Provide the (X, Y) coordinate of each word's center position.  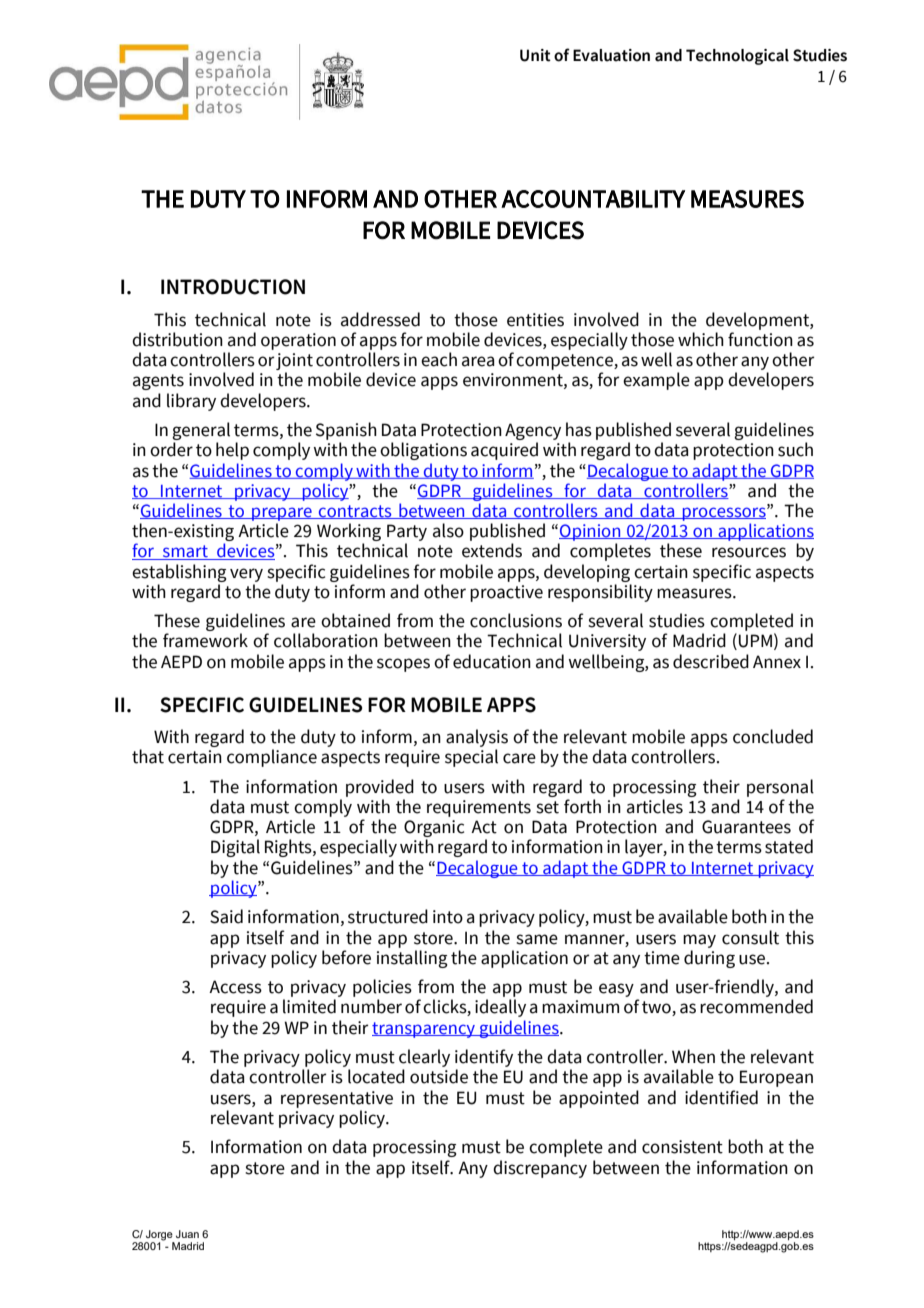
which (701, 339)
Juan (187, 1234)
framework (205, 640)
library (191, 402)
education (492, 661)
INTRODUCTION (233, 287)
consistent (682, 1147)
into (448, 917)
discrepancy (540, 1169)
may (699, 941)
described (711, 661)
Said (226, 916)
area (478, 361)
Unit (535, 55)
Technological (737, 57)
